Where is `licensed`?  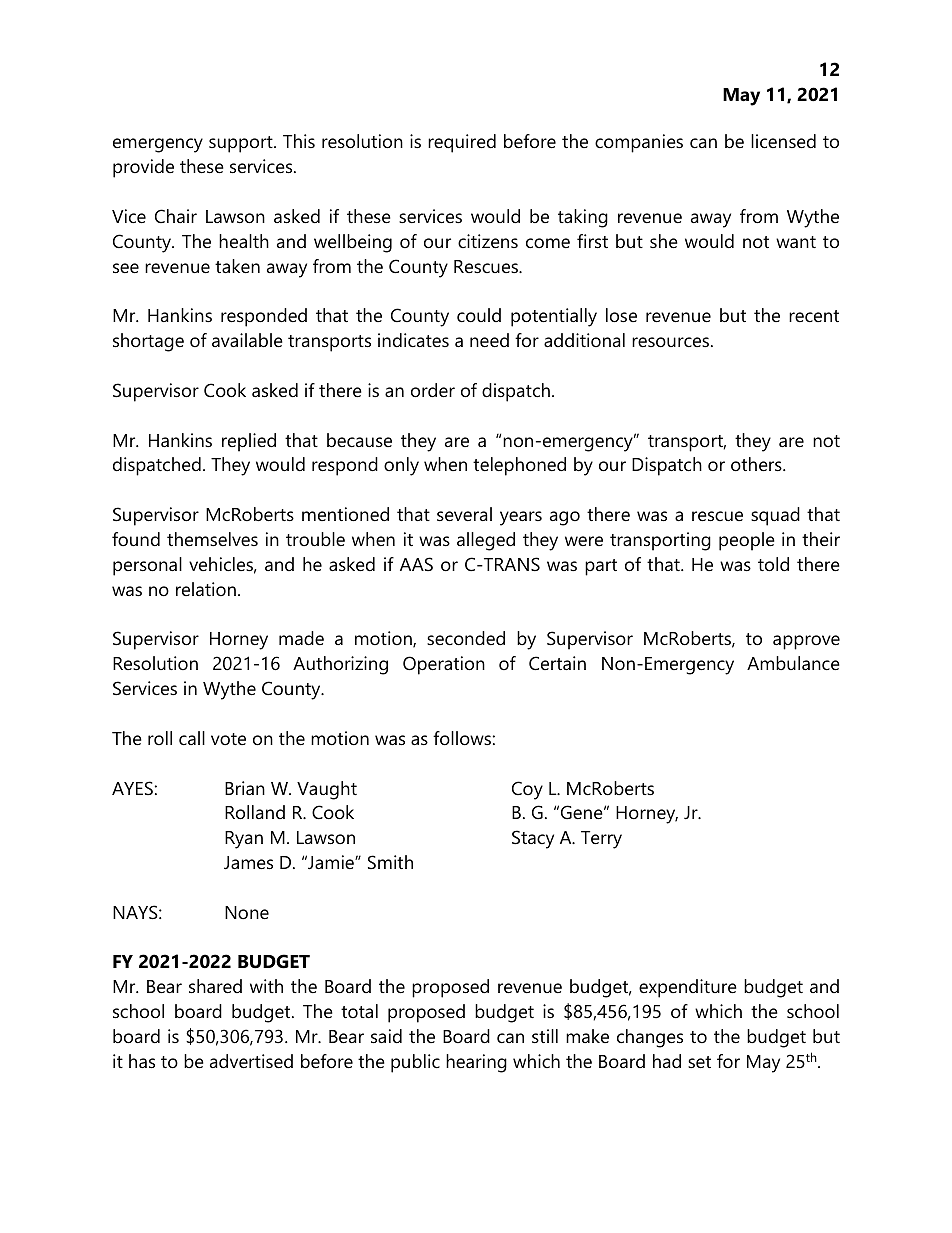 licensed is located at coordinates (783, 141).
